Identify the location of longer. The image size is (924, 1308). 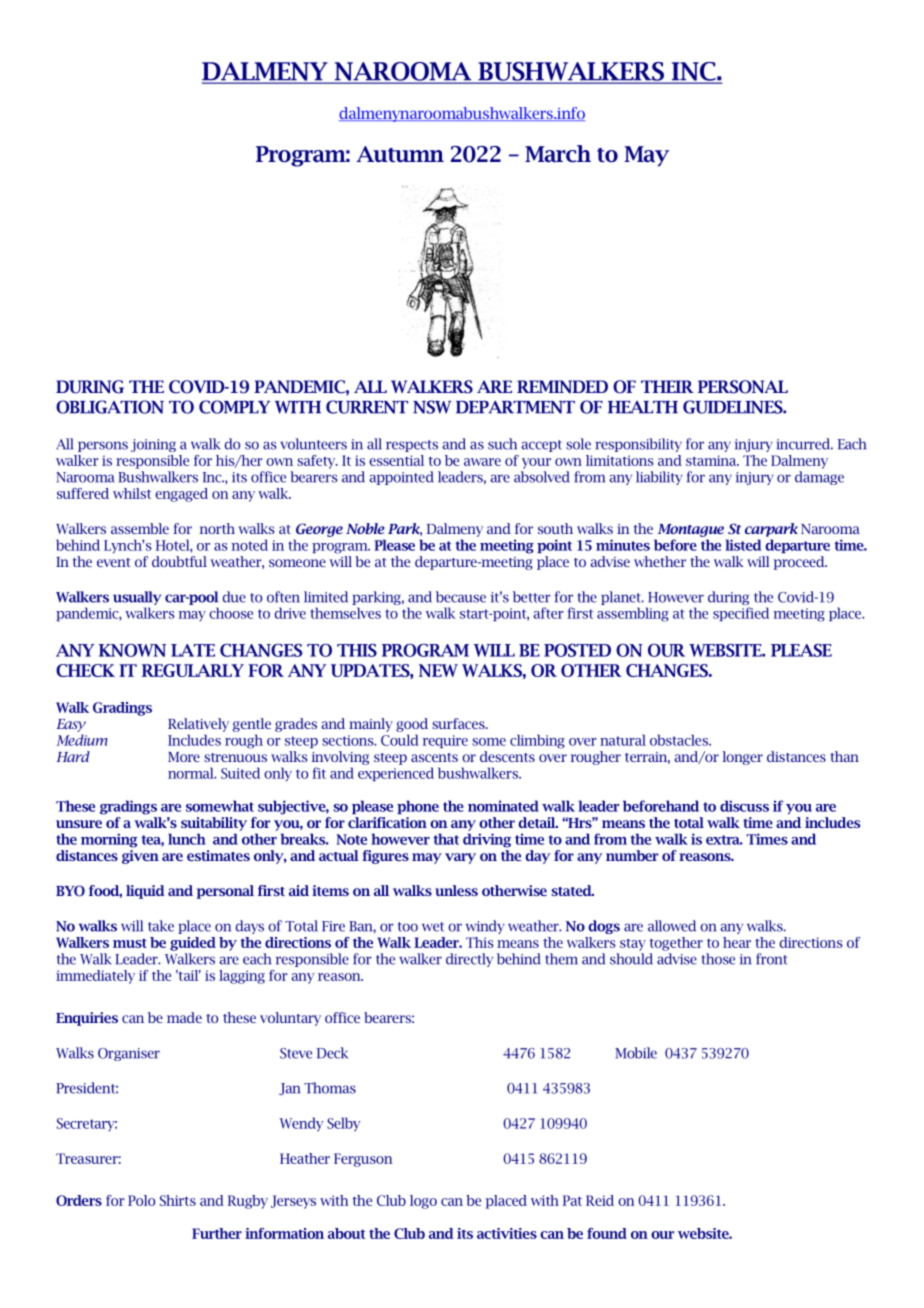
(743, 758).
